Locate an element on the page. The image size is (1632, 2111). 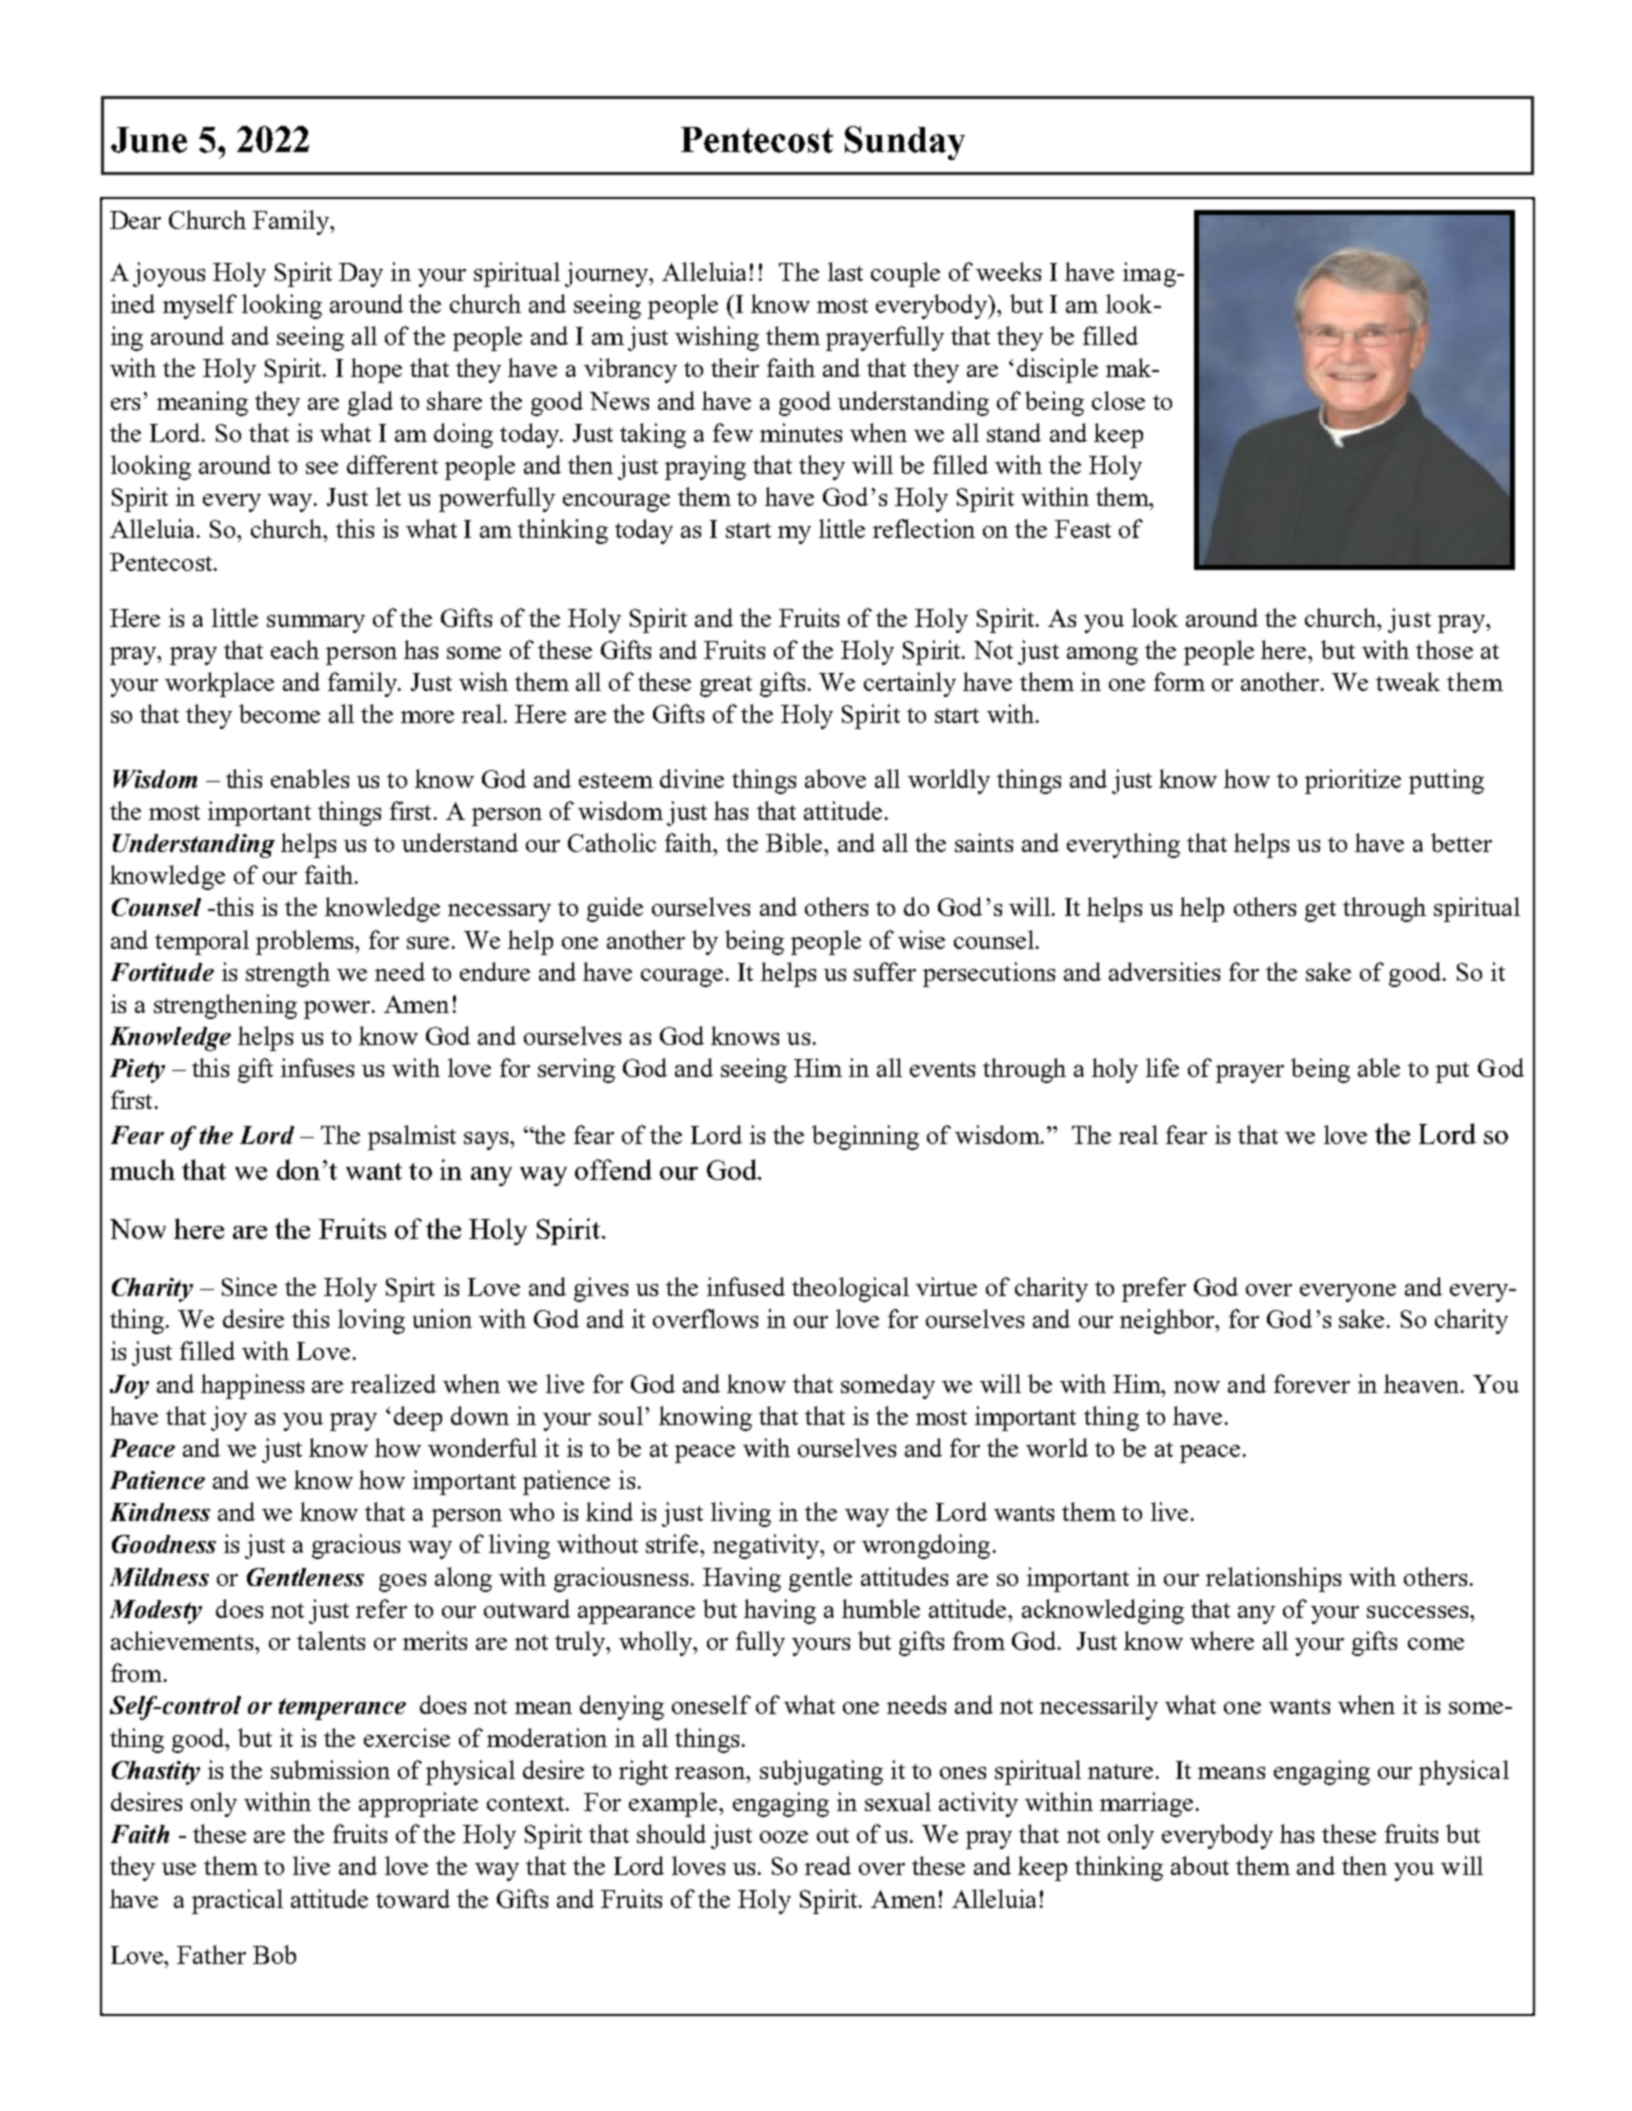
life is located at coordinates (1162, 1067).
